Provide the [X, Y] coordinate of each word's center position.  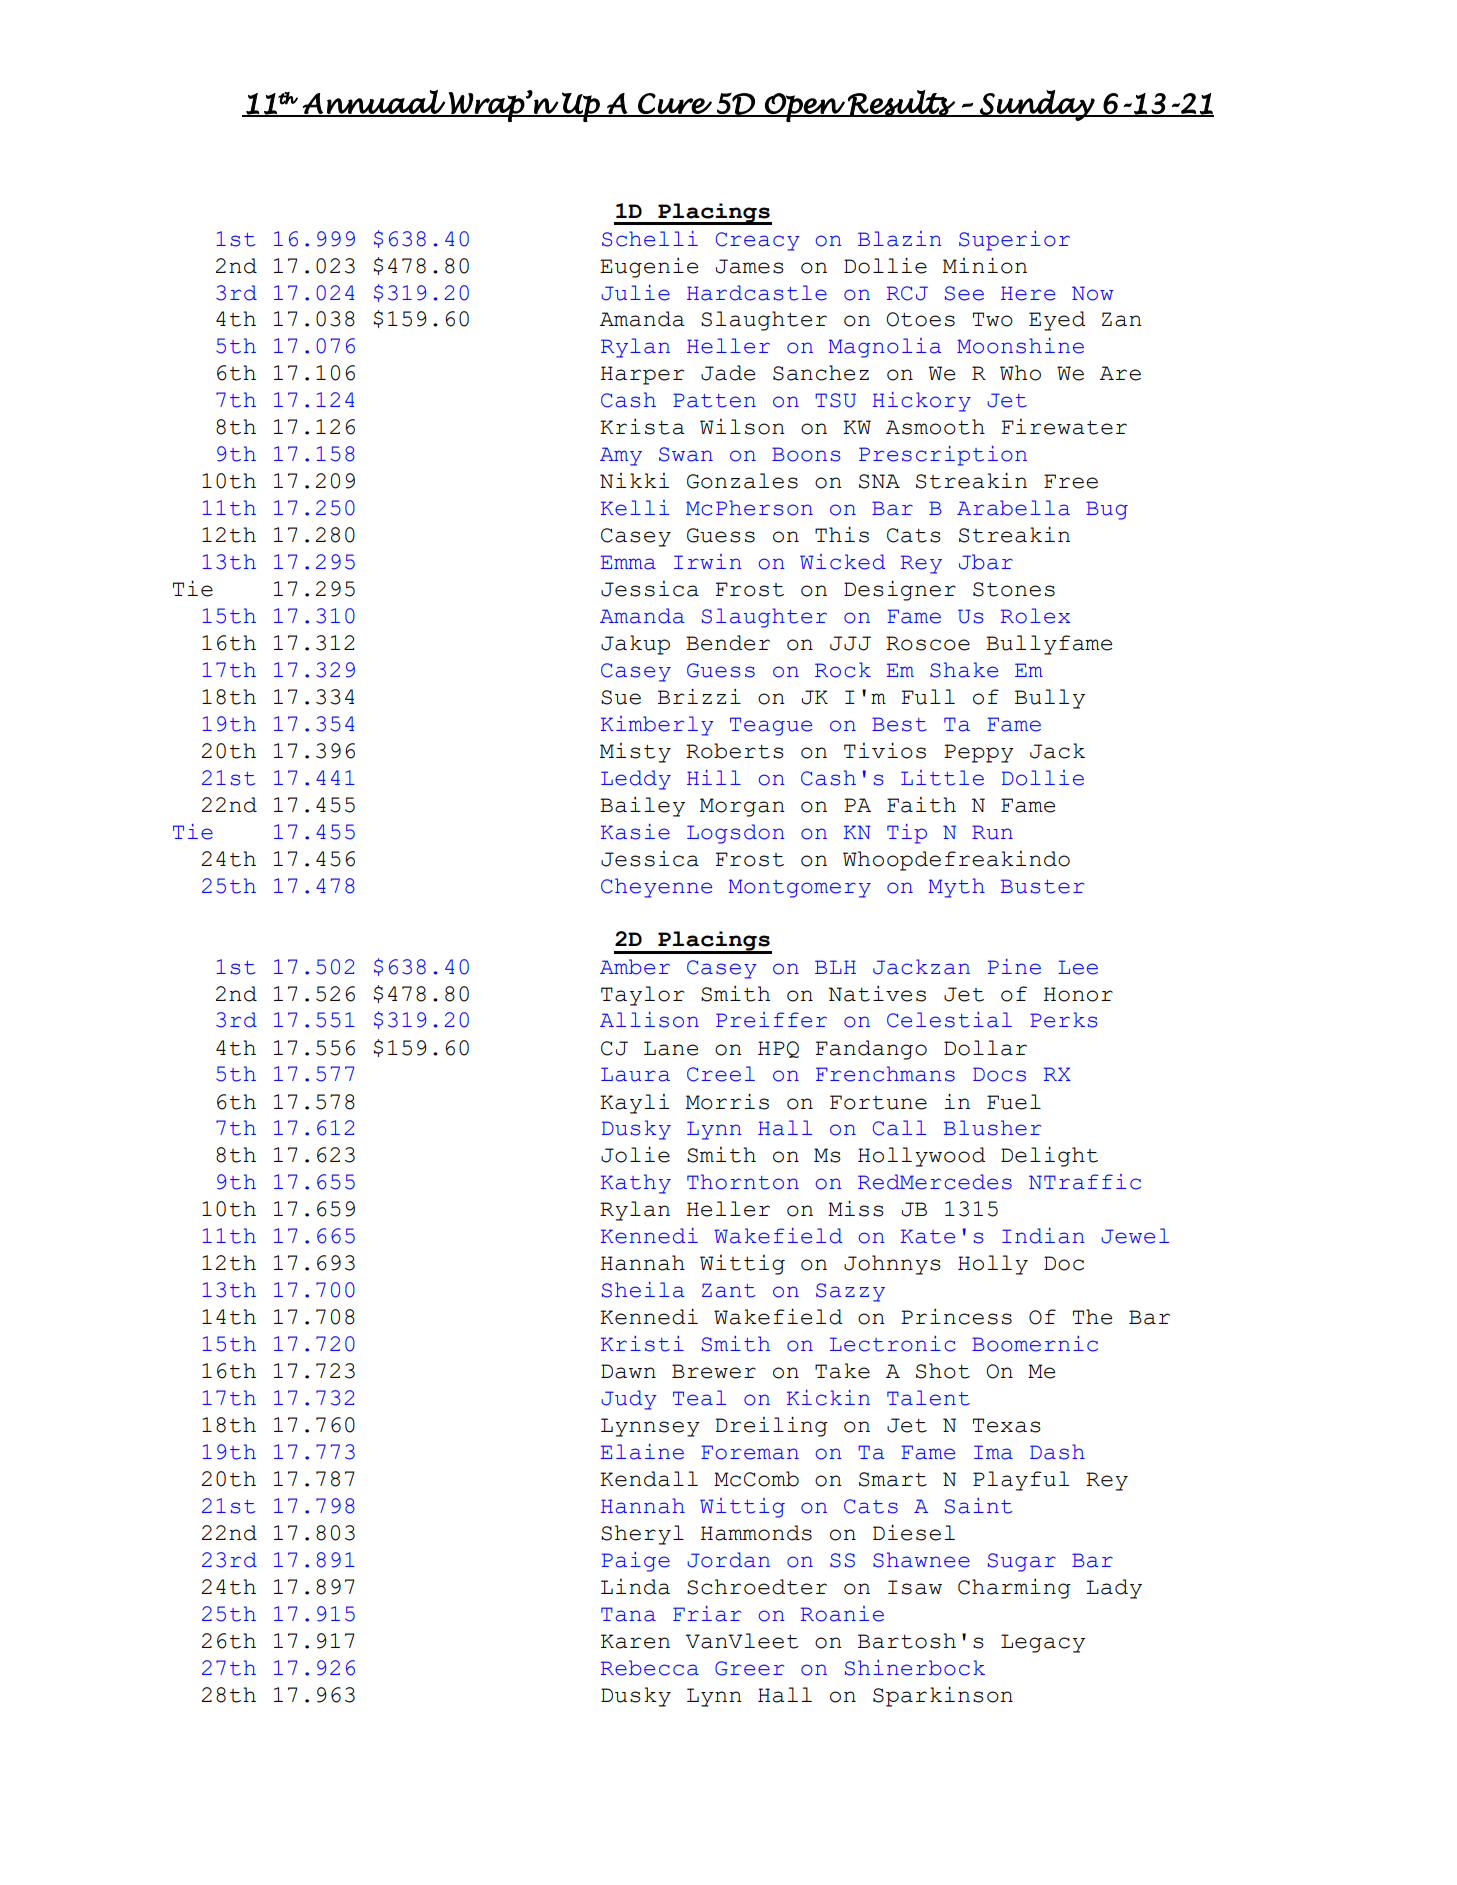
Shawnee [921, 1560]
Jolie [635, 1154]
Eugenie [649, 268]
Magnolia [885, 348]
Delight [1049, 1156]
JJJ [850, 643]
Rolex [1035, 616]
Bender [728, 643]
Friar [707, 1614]
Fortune [878, 1102]
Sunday [1037, 105]
